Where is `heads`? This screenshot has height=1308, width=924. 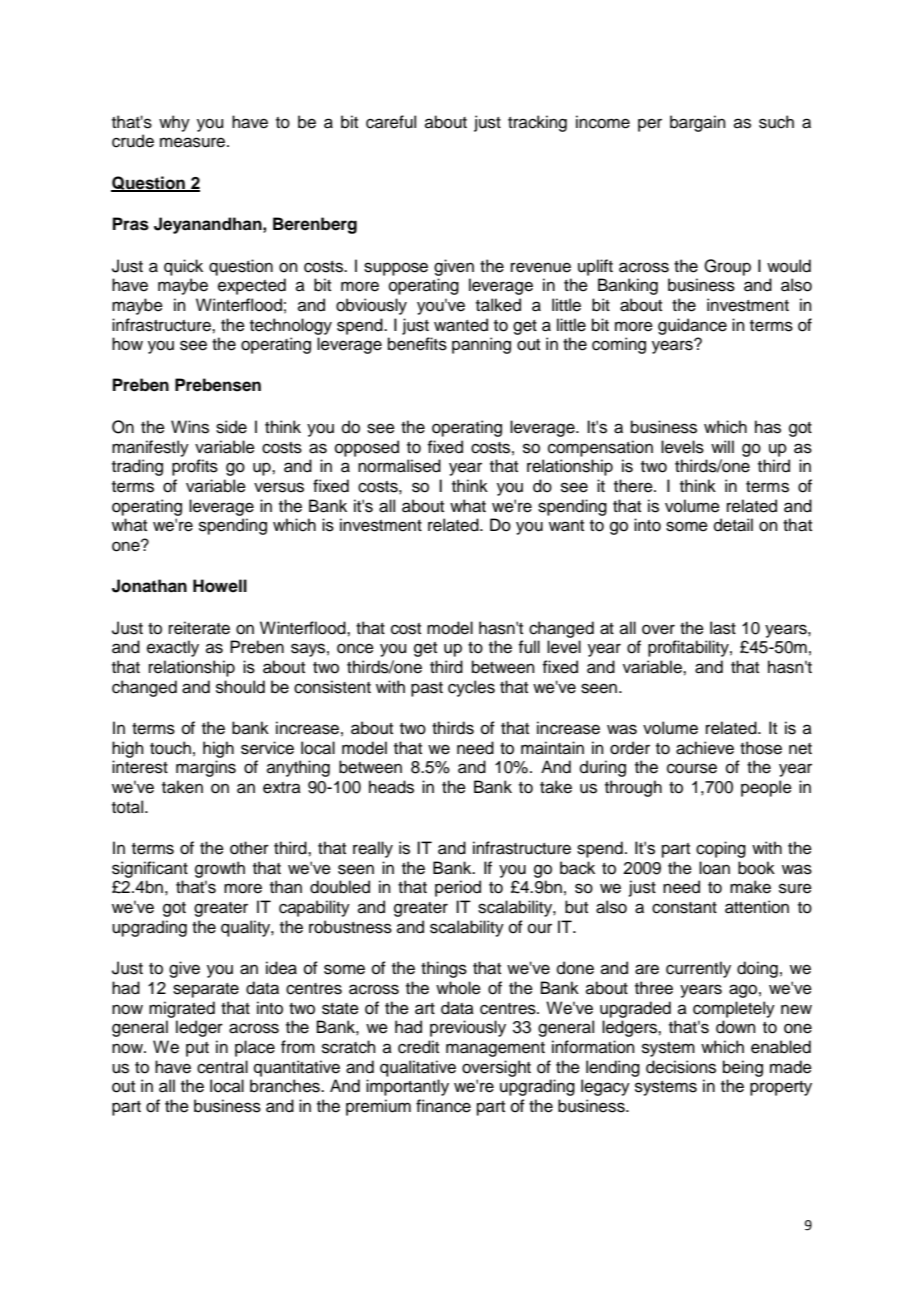 heads is located at coordinates (391, 787).
